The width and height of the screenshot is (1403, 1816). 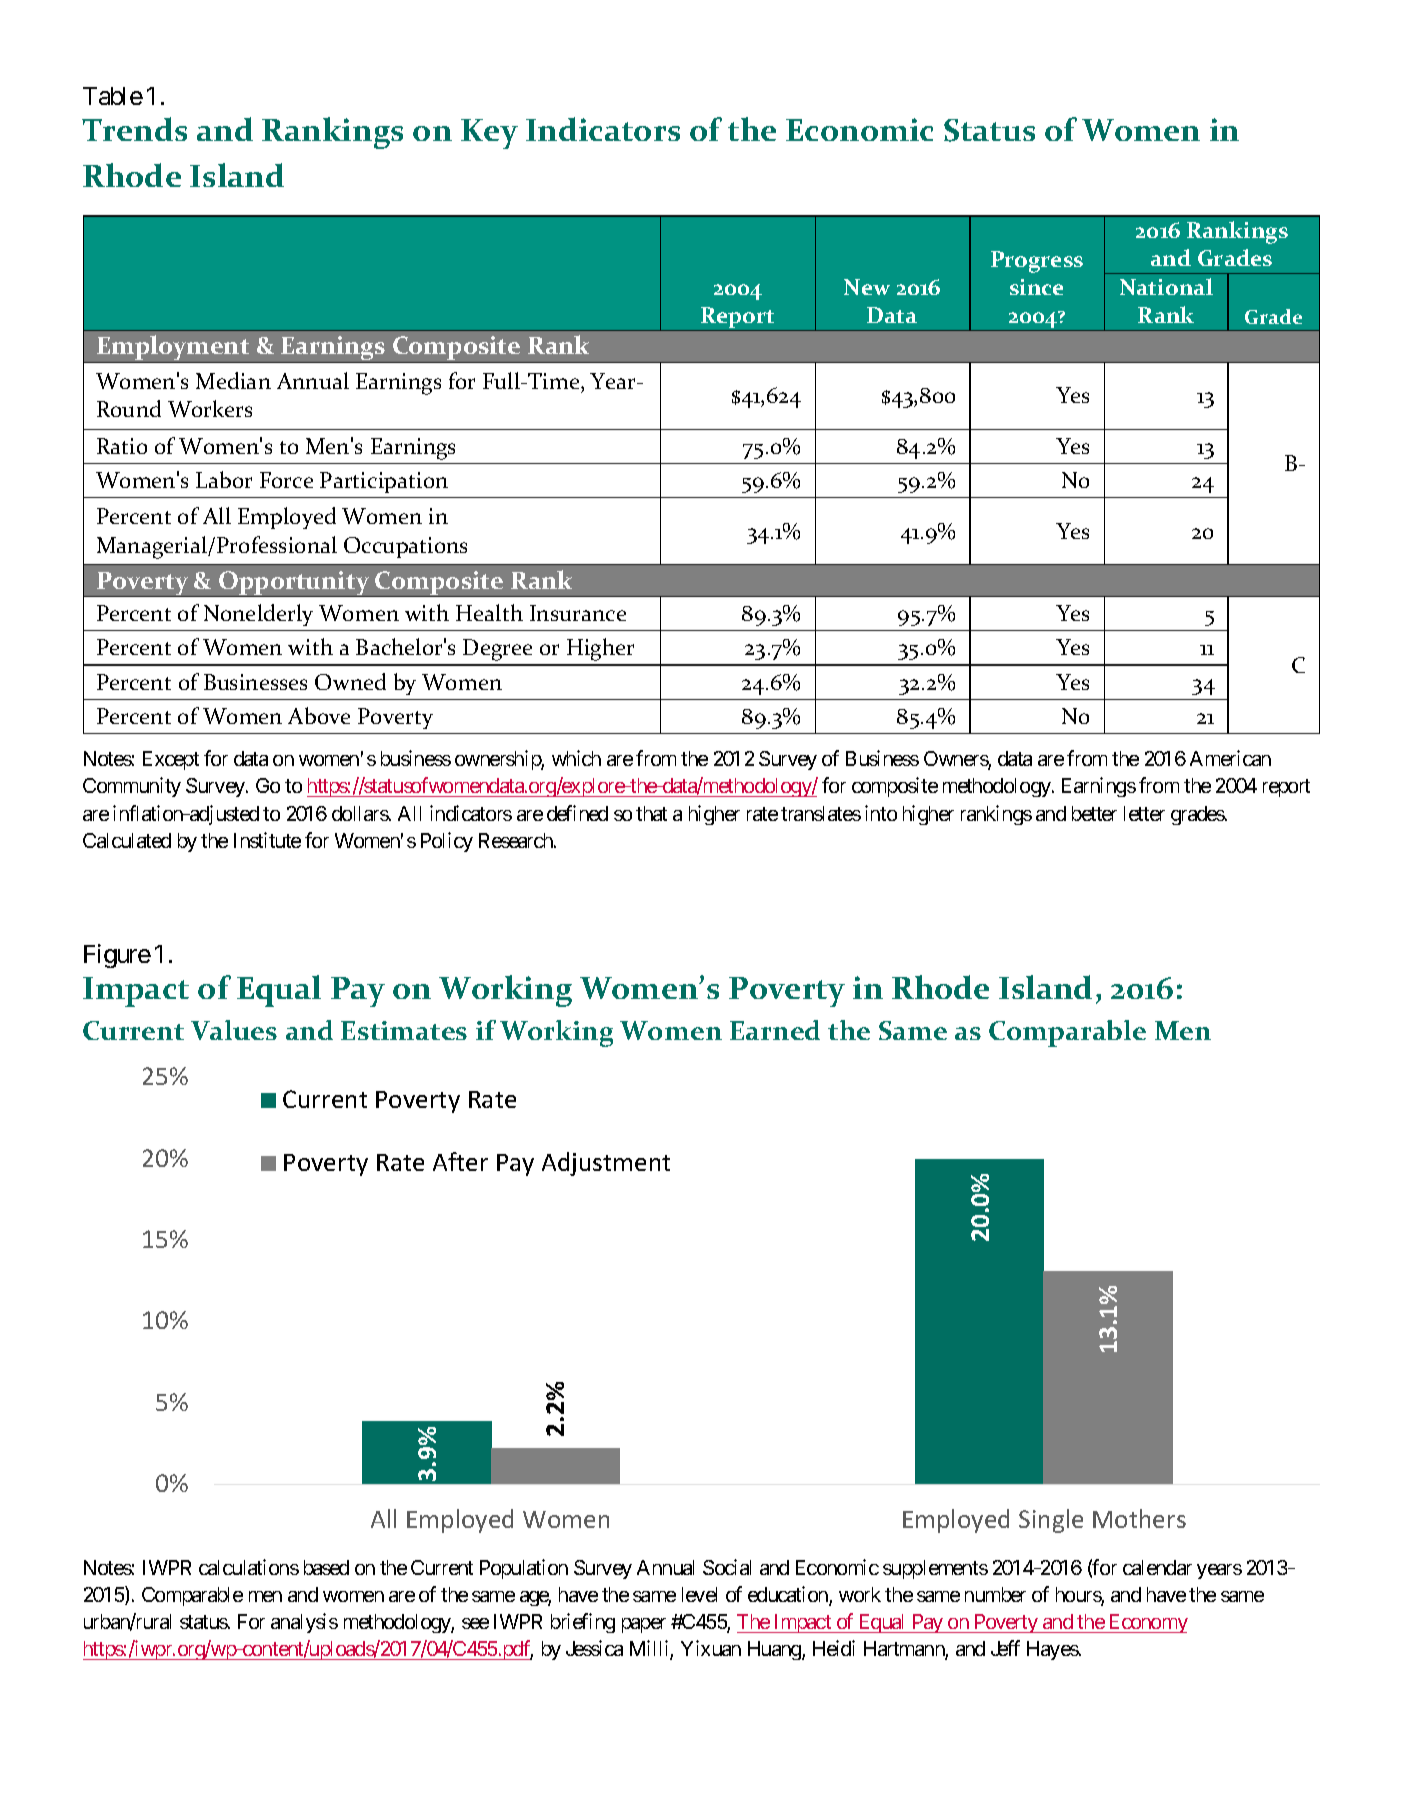 What do you see at coordinates (1037, 262) in the screenshot?
I see `Progress` at bounding box center [1037, 262].
